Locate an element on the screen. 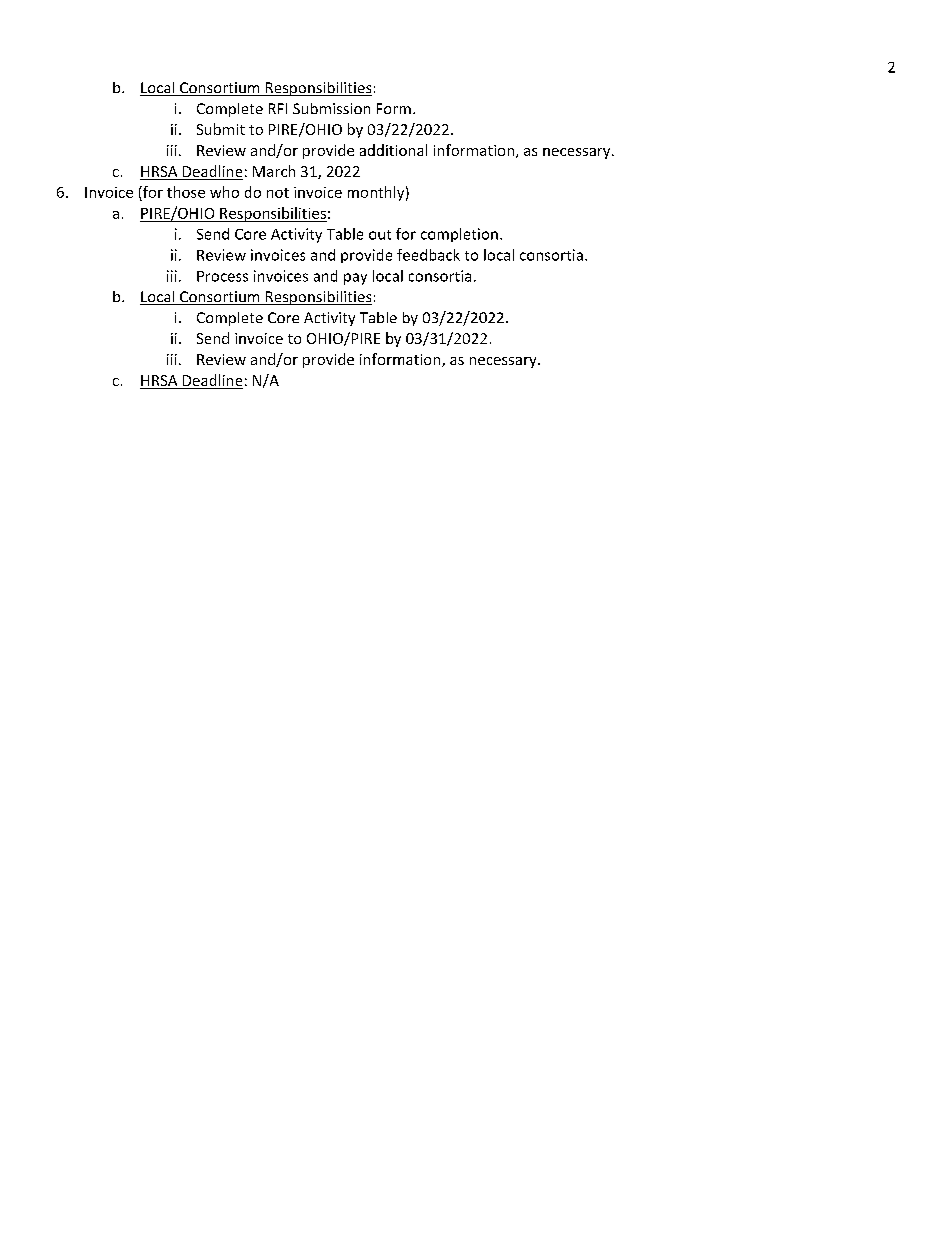 The width and height of the screenshot is (952, 1233). March is located at coordinates (274, 171).
